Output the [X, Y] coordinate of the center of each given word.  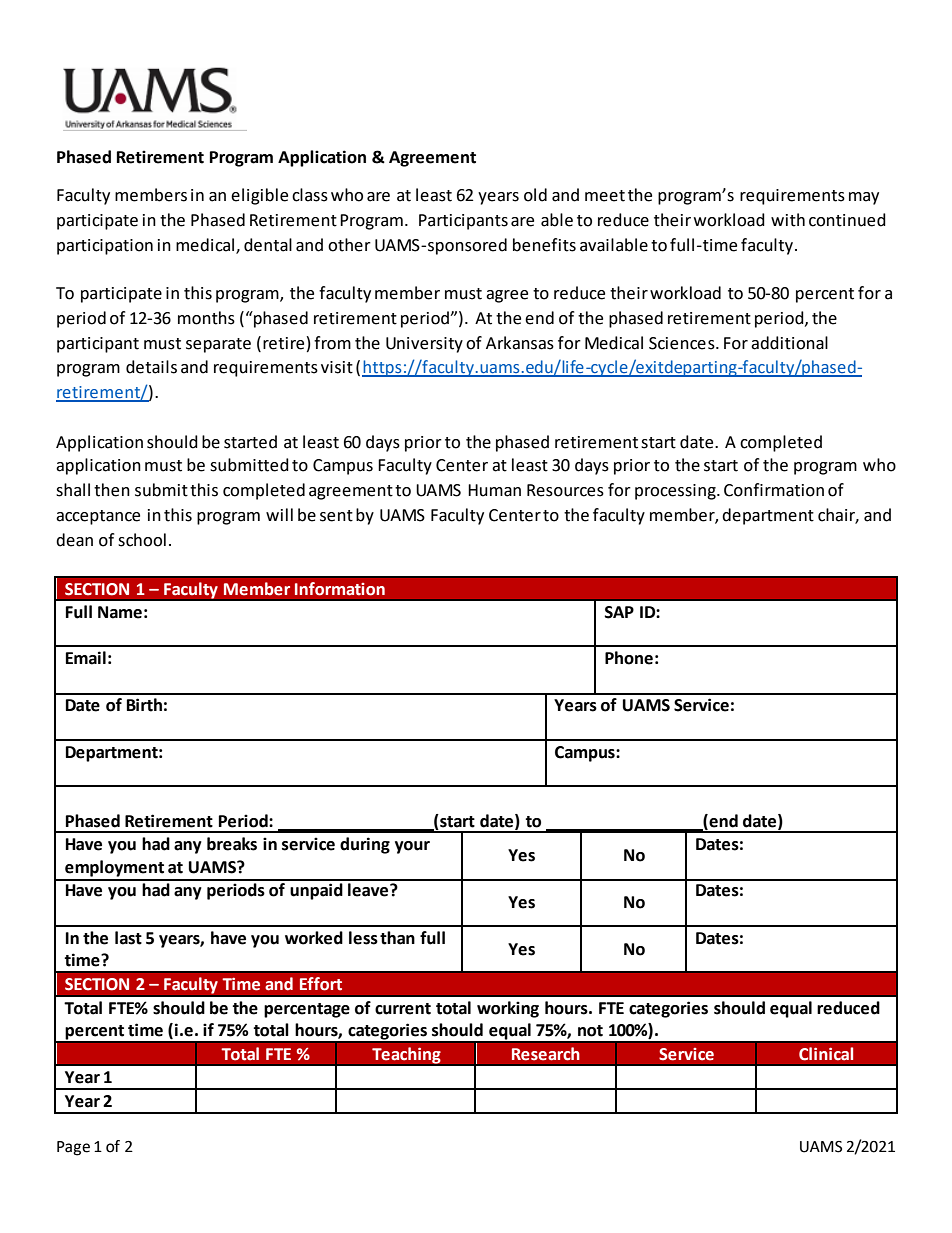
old [535, 195]
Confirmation [774, 490]
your [412, 847]
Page [73, 1148]
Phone [629, 658]
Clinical [826, 1054]
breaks [232, 844]
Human [494, 490]
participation [105, 247]
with [788, 220]
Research [546, 1054]
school [142, 540]
